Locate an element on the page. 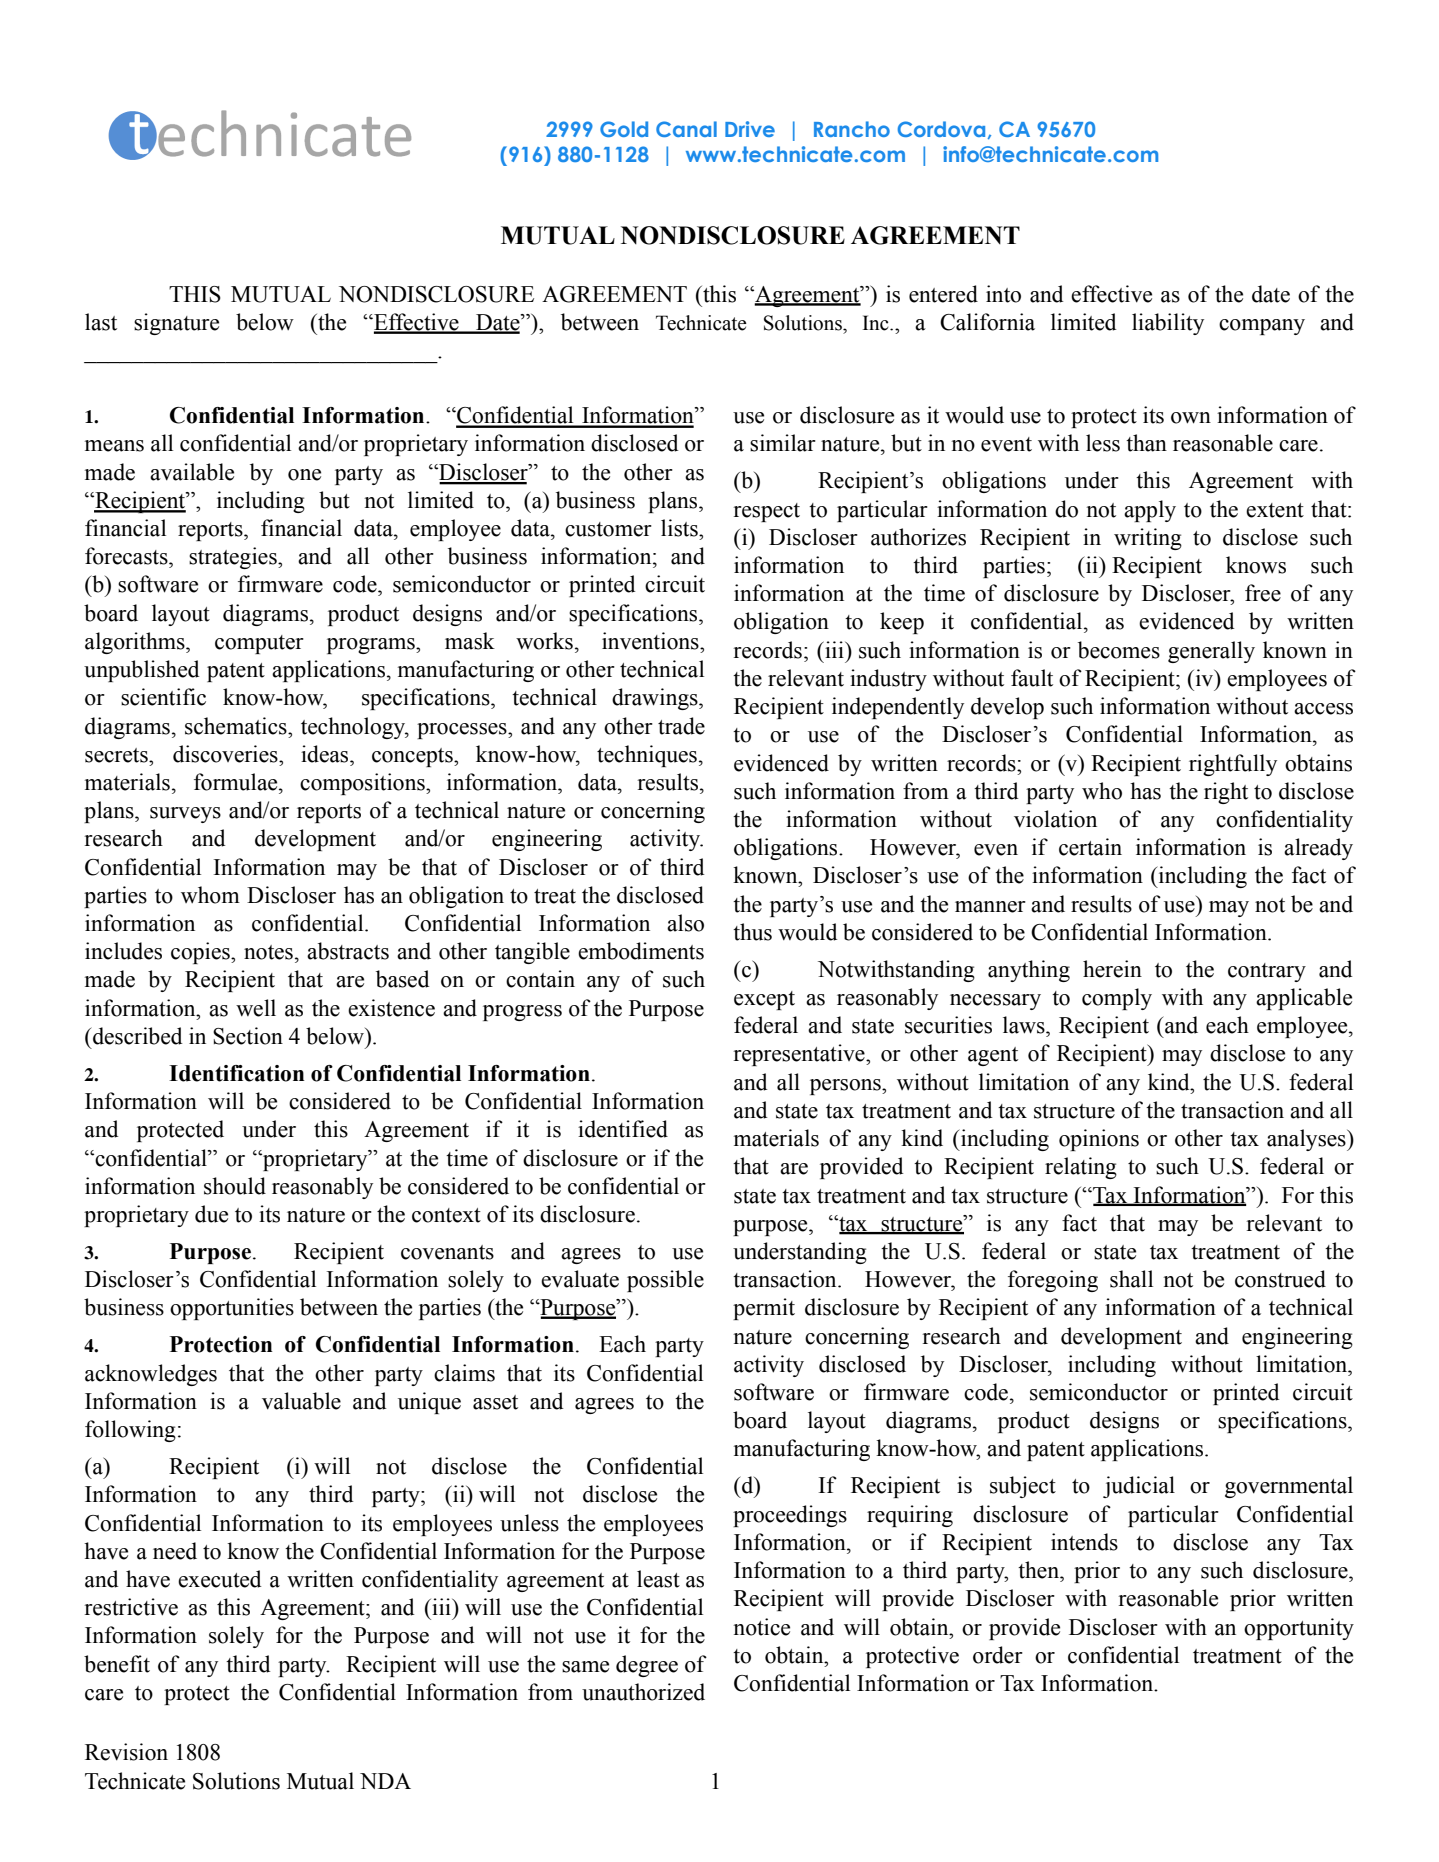 This image has height=1862, width=1439. notes is located at coordinates (268, 952).
